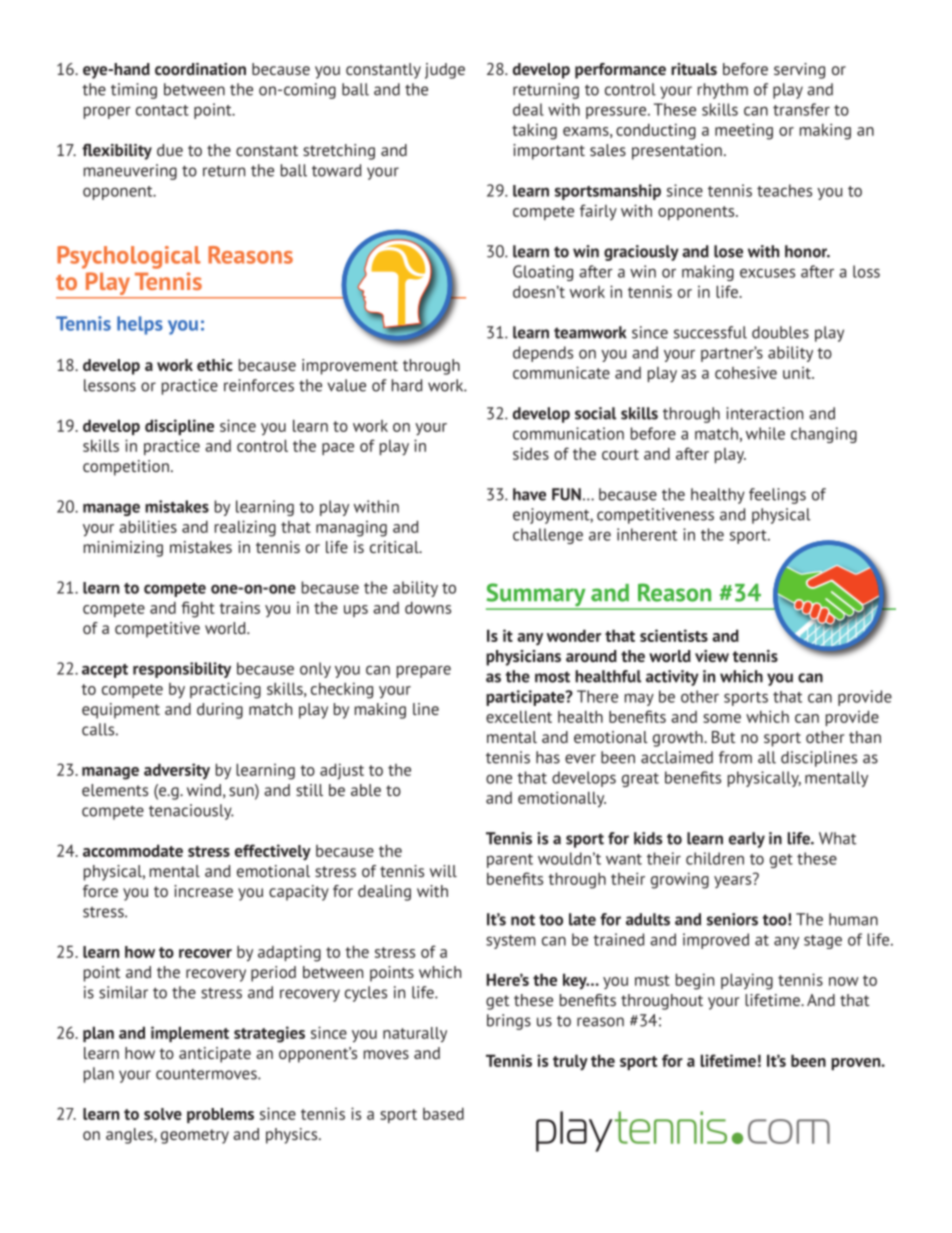 The image size is (952, 1233). I want to click on has, so click(548, 757).
